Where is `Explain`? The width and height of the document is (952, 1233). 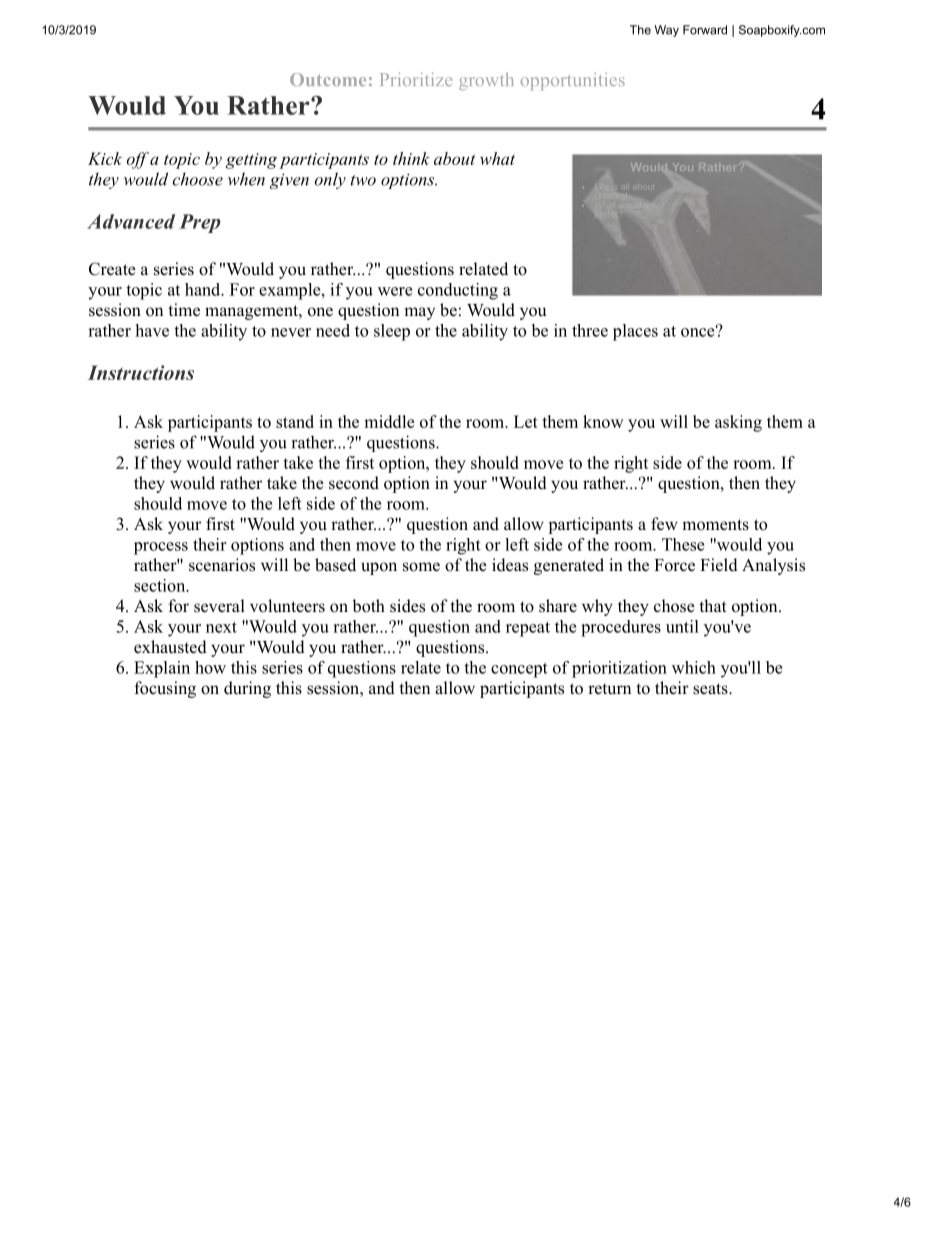 Explain is located at coordinates (162, 669).
